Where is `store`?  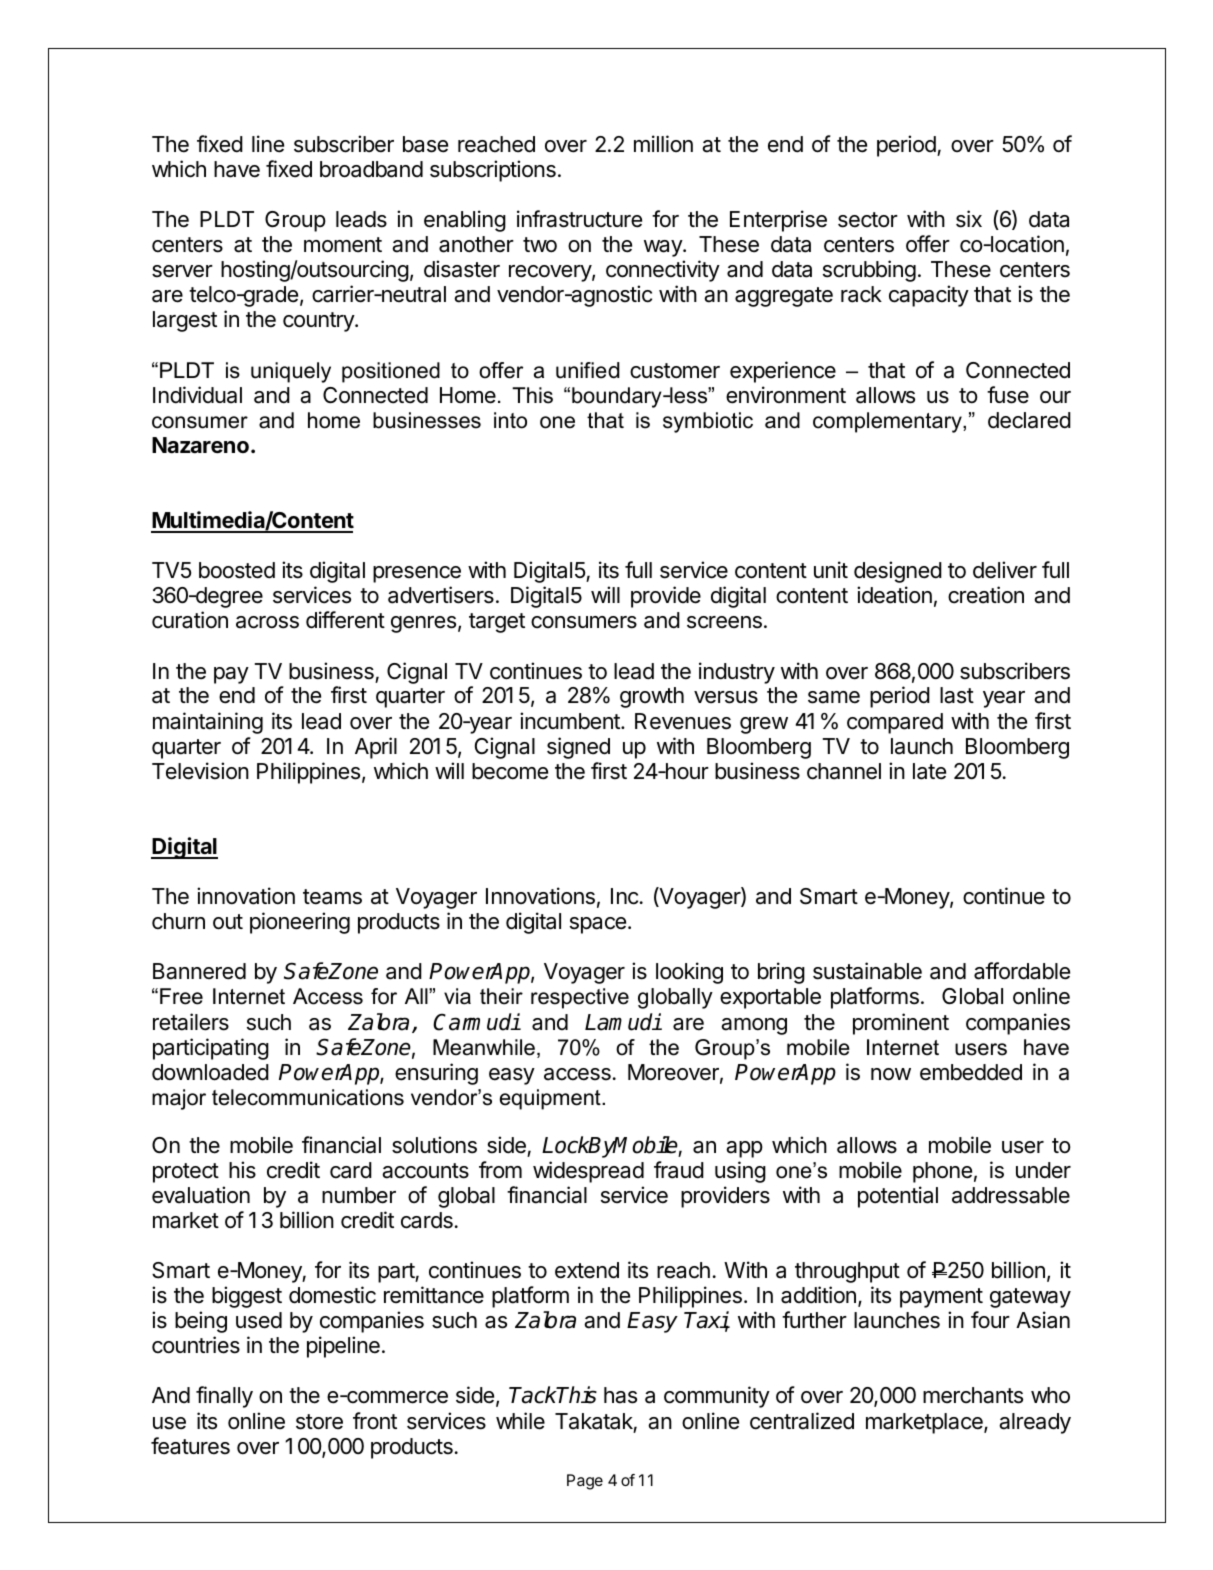 store is located at coordinates (319, 1422).
